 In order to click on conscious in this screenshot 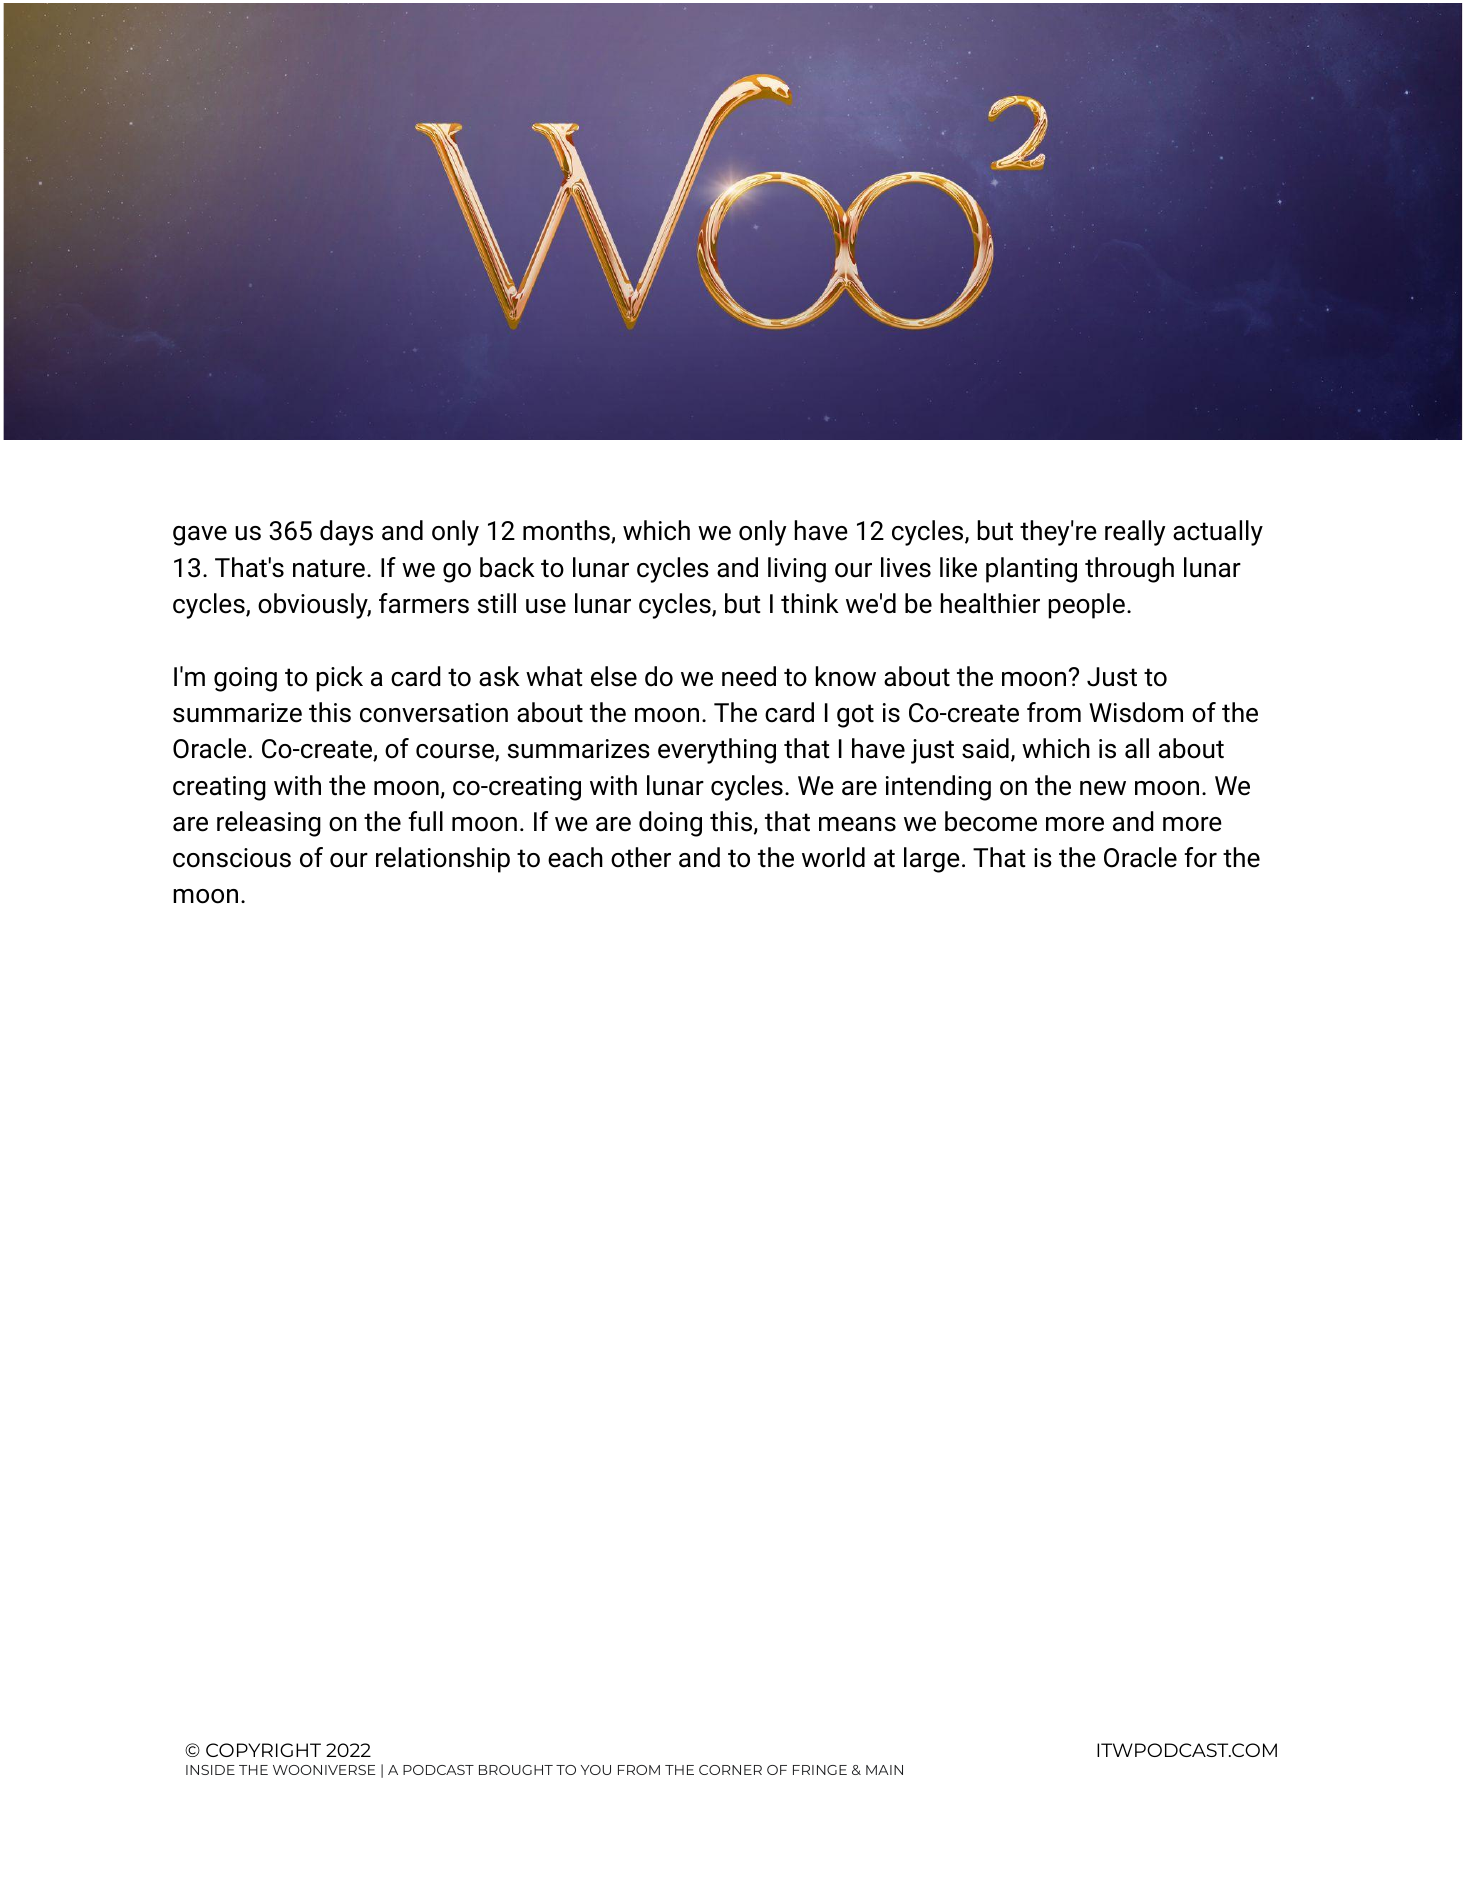, I will do `click(232, 858)`.
